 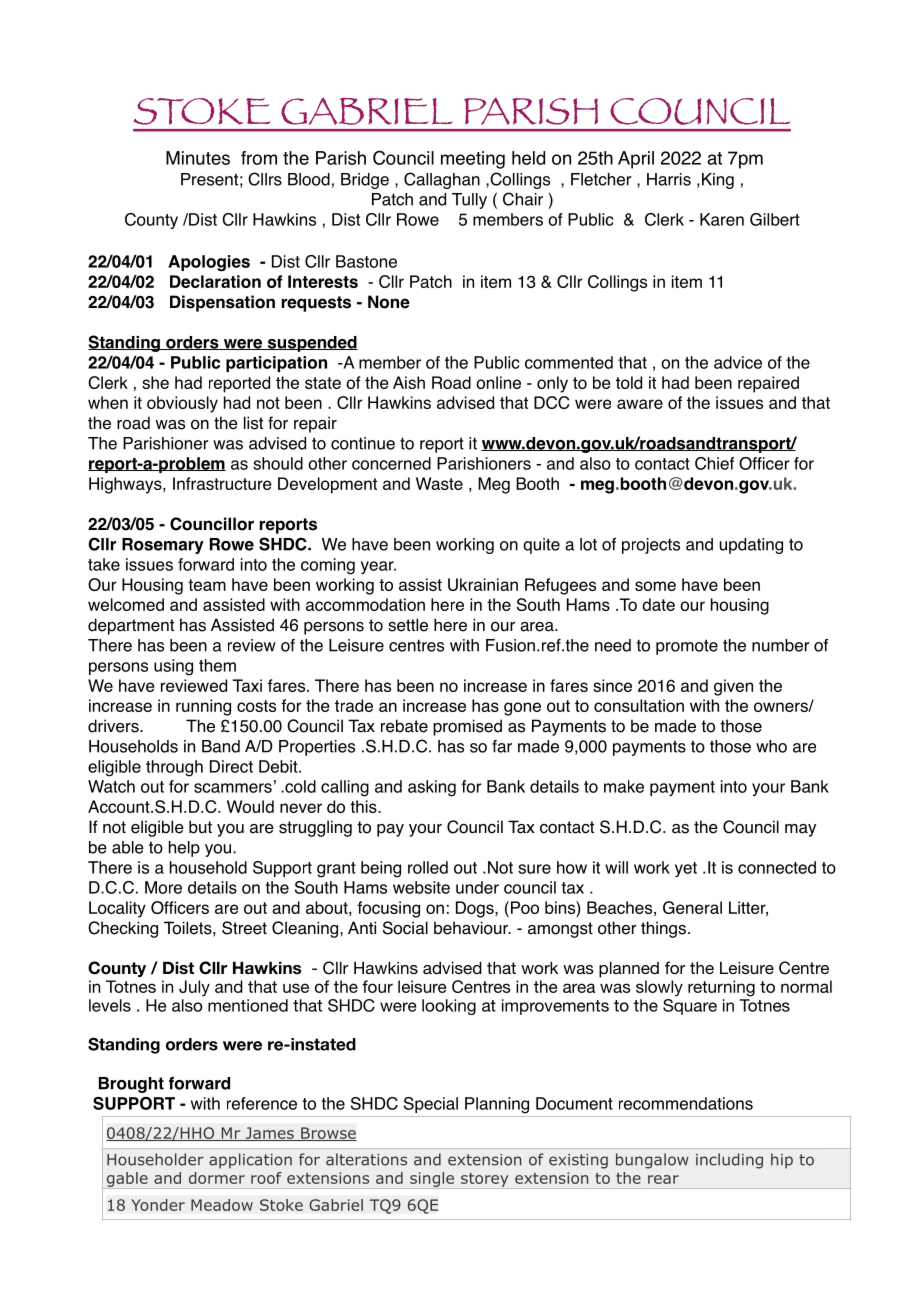 What do you see at coordinates (198, 158) in the image?
I see `Minutes` at bounding box center [198, 158].
